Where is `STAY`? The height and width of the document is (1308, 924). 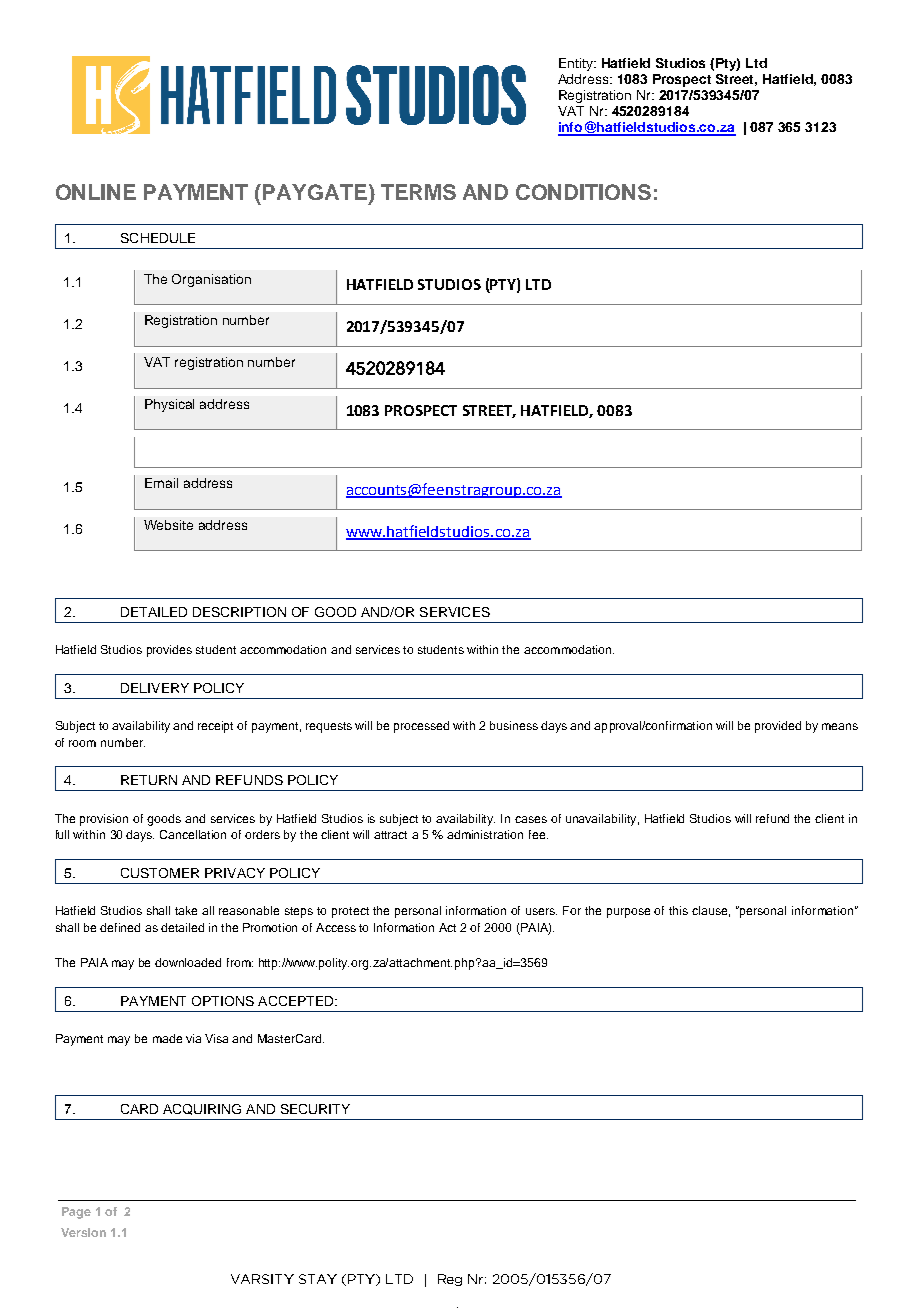
STAY is located at coordinates (318, 1279).
